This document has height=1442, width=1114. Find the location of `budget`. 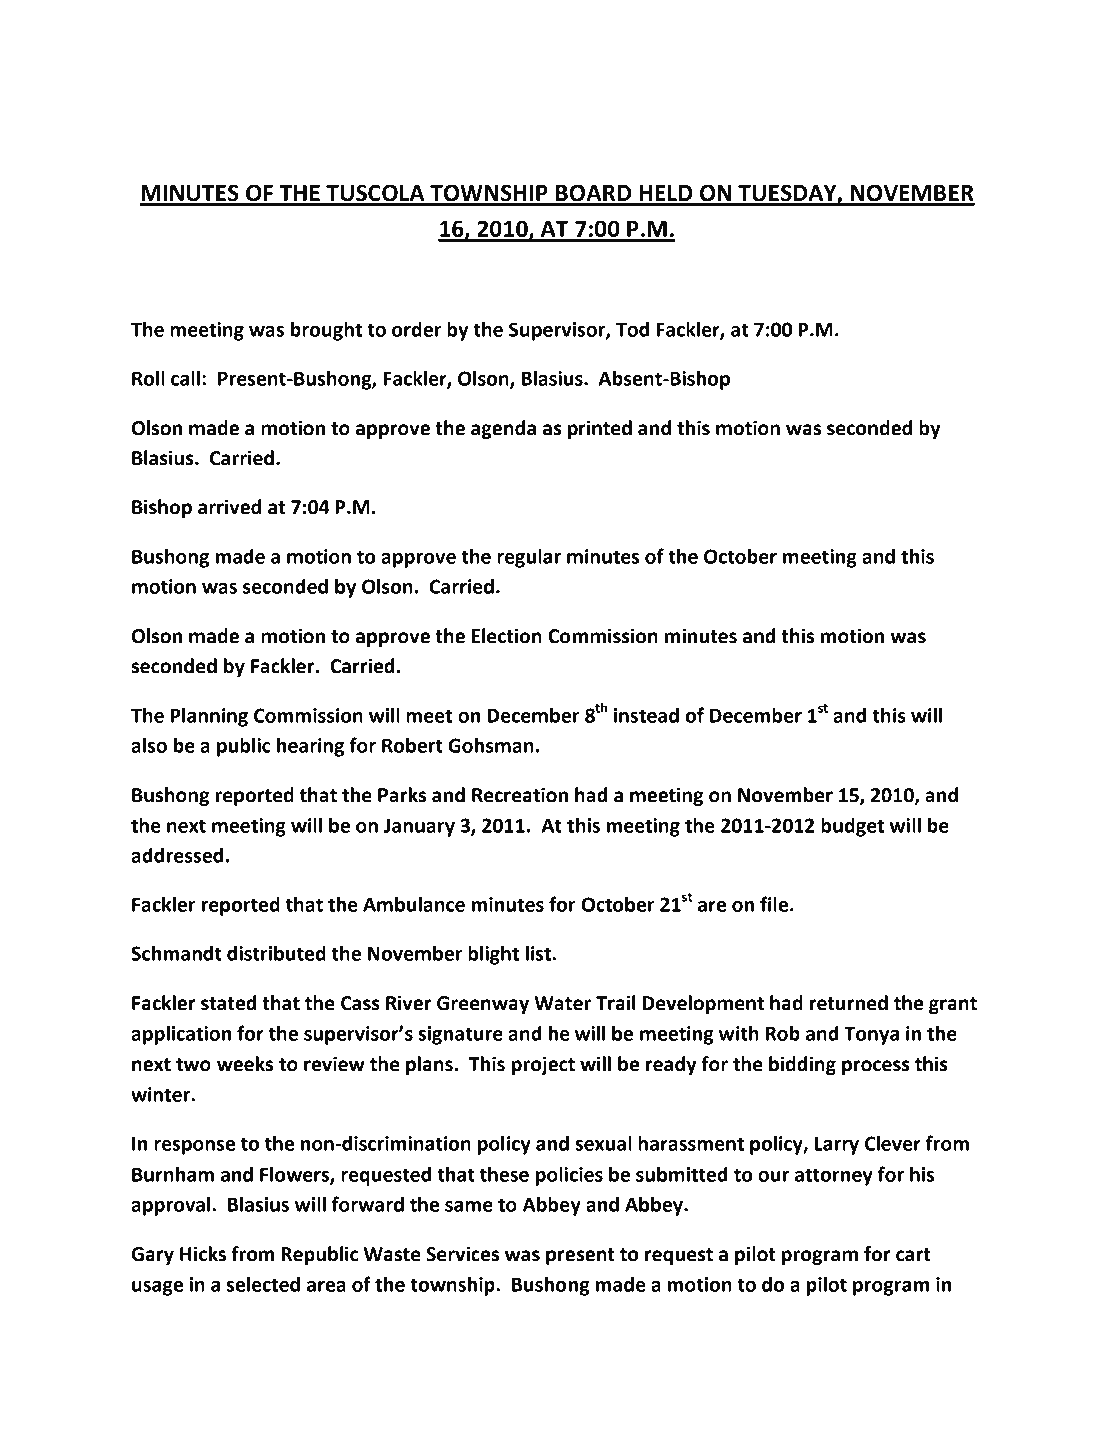

budget is located at coordinates (852, 827).
